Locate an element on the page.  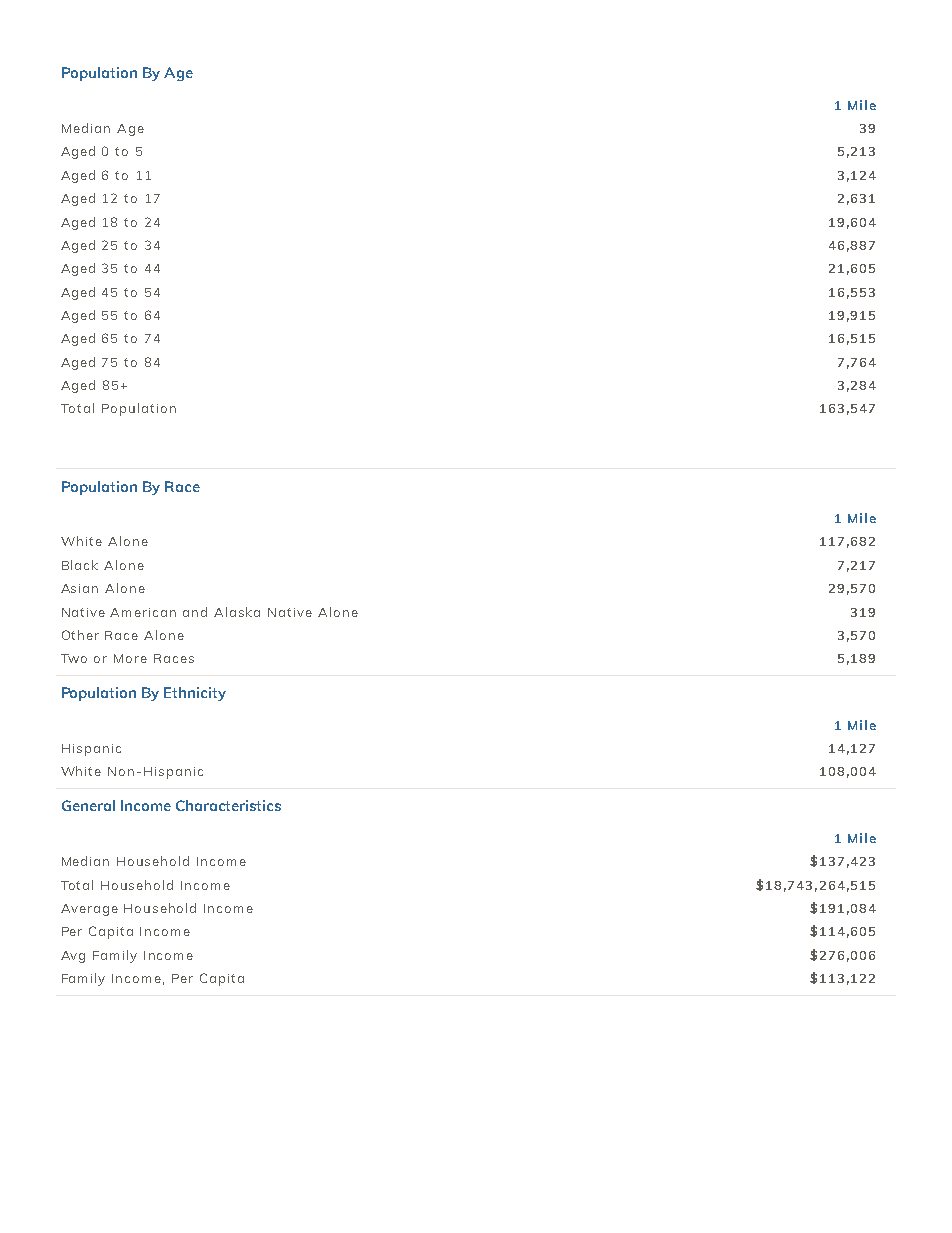
Black is located at coordinates (80, 565).
